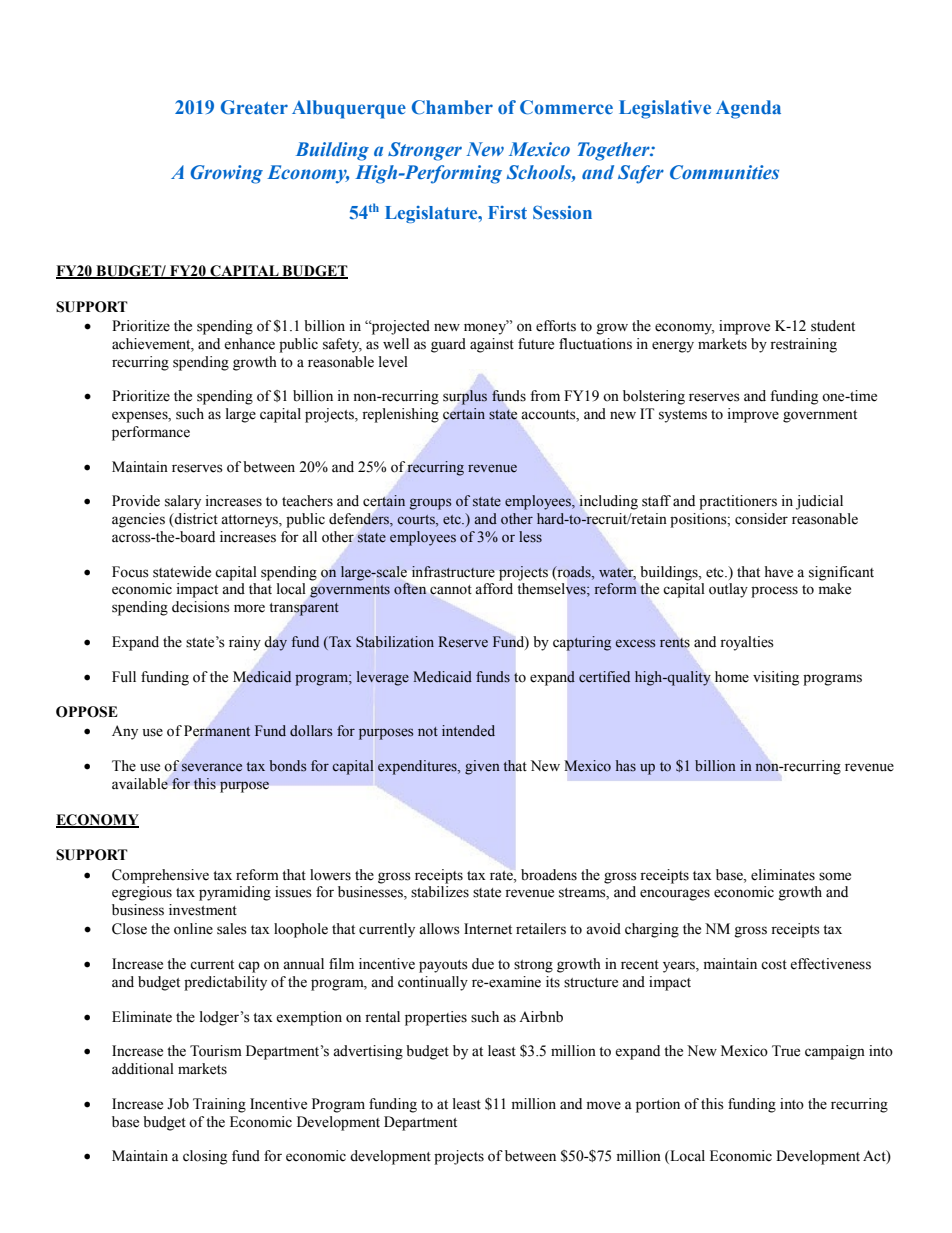 The image size is (952, 1233). Describe the element at coordinates (604, 1105) in the screenshot. I see `move` at that location.
